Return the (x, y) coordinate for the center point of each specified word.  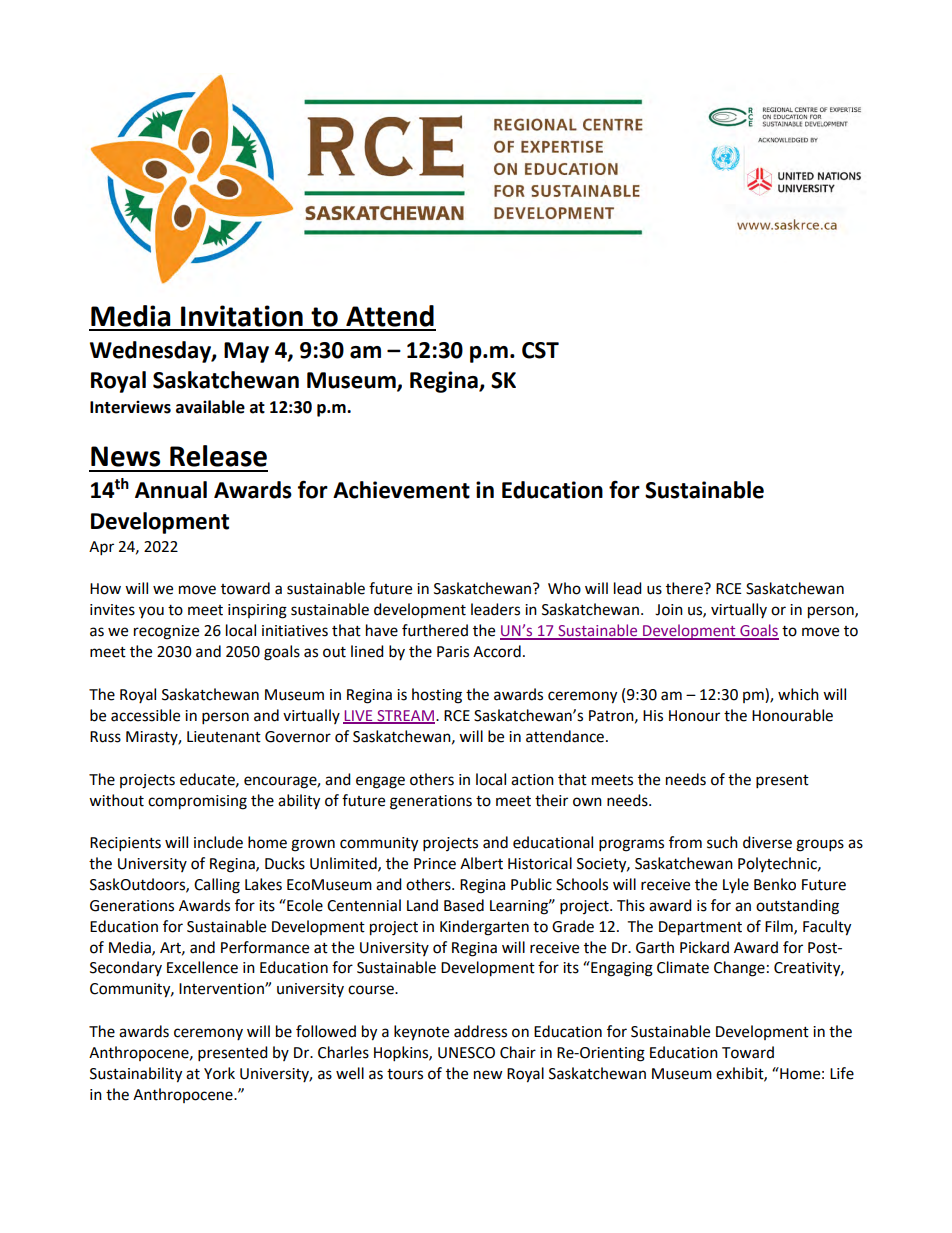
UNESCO (466, 1053)
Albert (481, 863)
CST (540, 350)
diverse (767, 842)
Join (669, 610)
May (246, 352)
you (151, 612)
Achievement (401, 490)
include (218, 842)
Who (564, 588)
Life (842, 1073)
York (219, 1073)
